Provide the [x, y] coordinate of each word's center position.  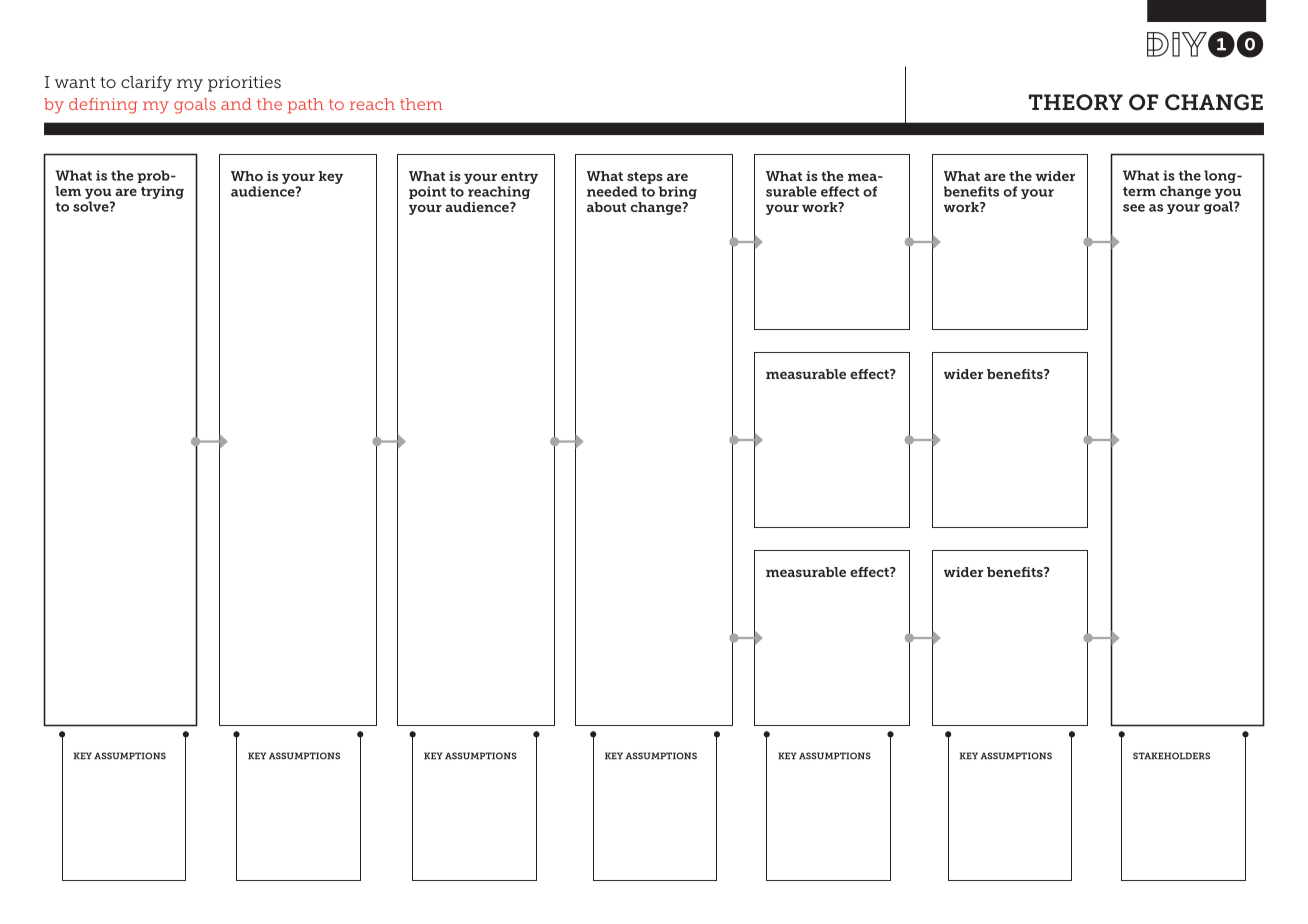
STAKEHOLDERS [1171, 756]
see [1134, 208]
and [236, 104]
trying [162, 192]
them [421, 104]
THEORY [1076, 102]
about [606, 207]
